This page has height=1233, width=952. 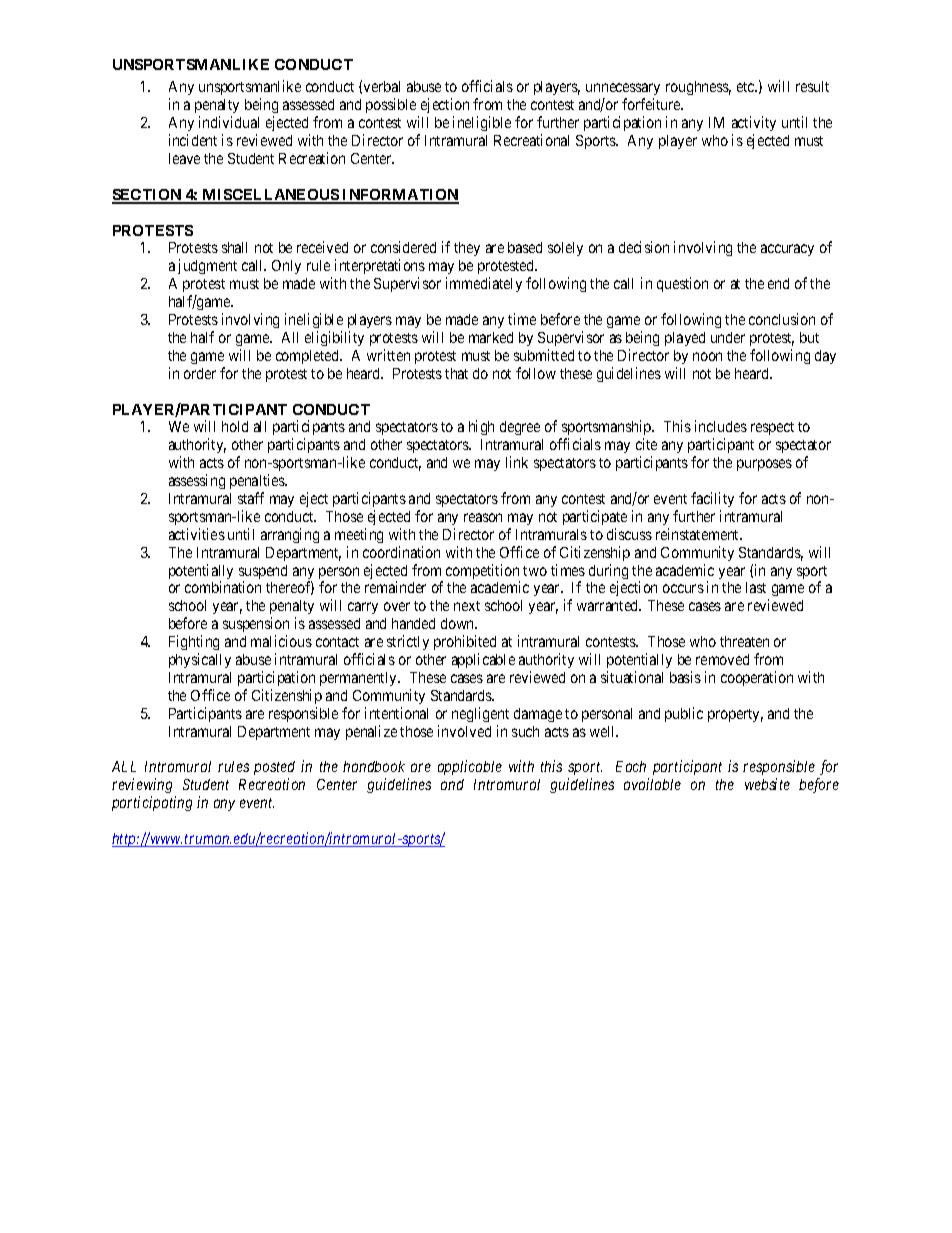 What do you see at coordinates (754, 123) in the page?
I see `activity` at bounding box center [754, 123].
